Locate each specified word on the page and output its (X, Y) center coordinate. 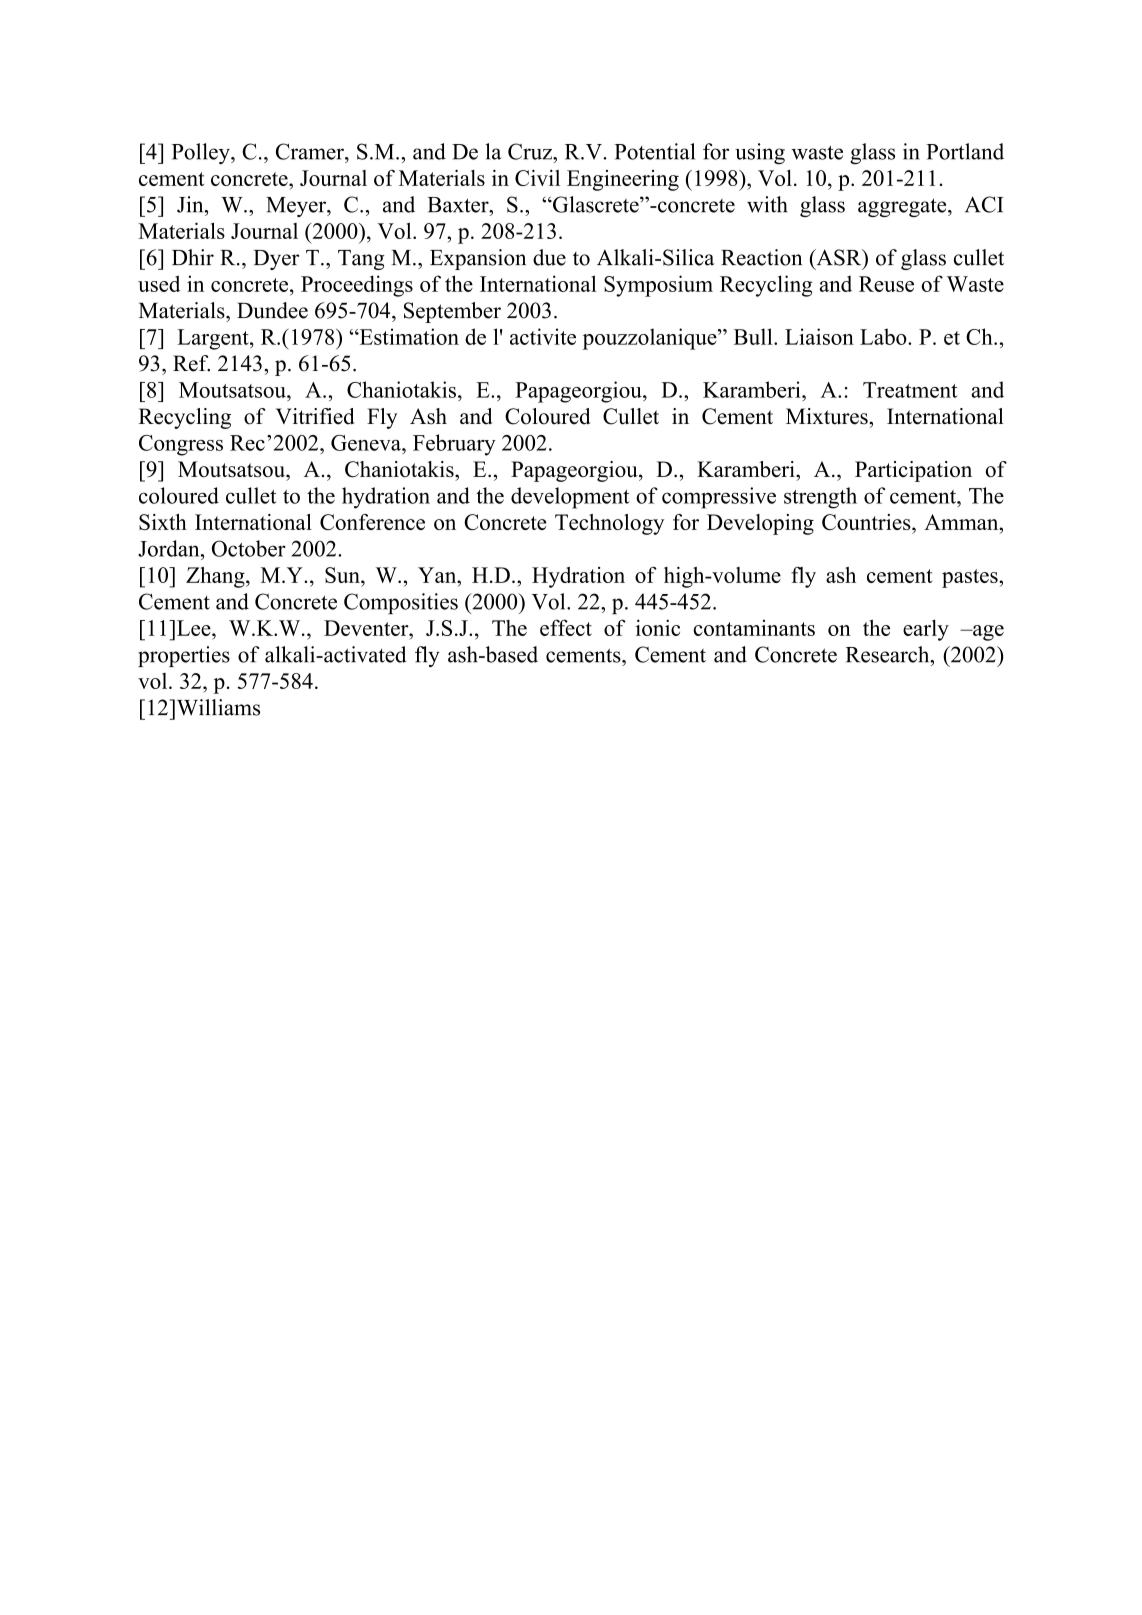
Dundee (272, 310)
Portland (965, 151)
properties (184, 656)
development (570, 498)
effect (566, 627)
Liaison (819, 336)
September (452, 312)
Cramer (311, 151)
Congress (181, 445)
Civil (537, 178)
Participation (913, 471)
